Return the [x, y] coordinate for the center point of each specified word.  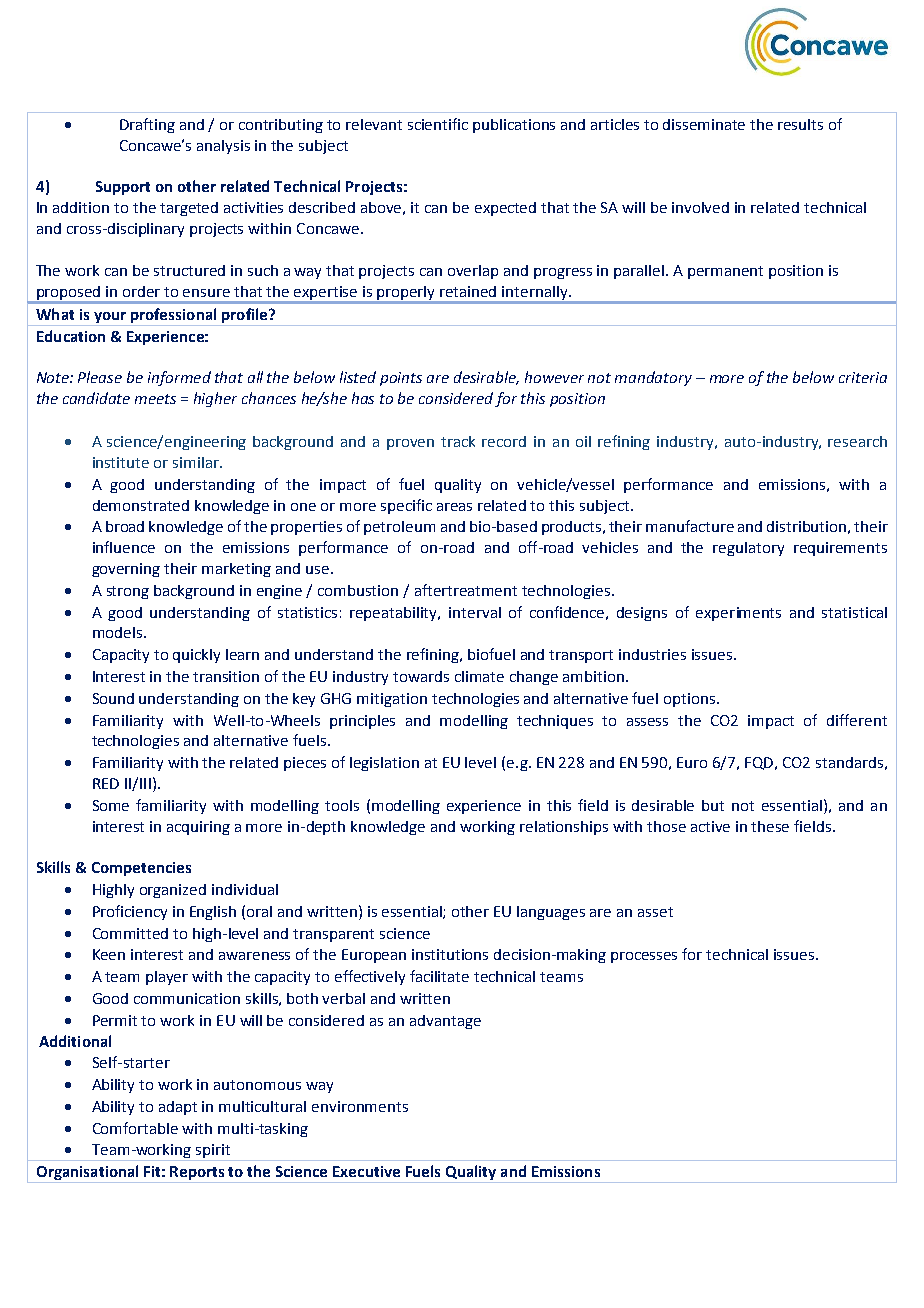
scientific [438, 124]
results [800, 124]
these [770, 826]
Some [111, 805]
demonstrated [141, 505]
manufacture [690, 526]
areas [454, 507]
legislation [384, 764]
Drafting [147, 125]
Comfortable [135, 1128]
